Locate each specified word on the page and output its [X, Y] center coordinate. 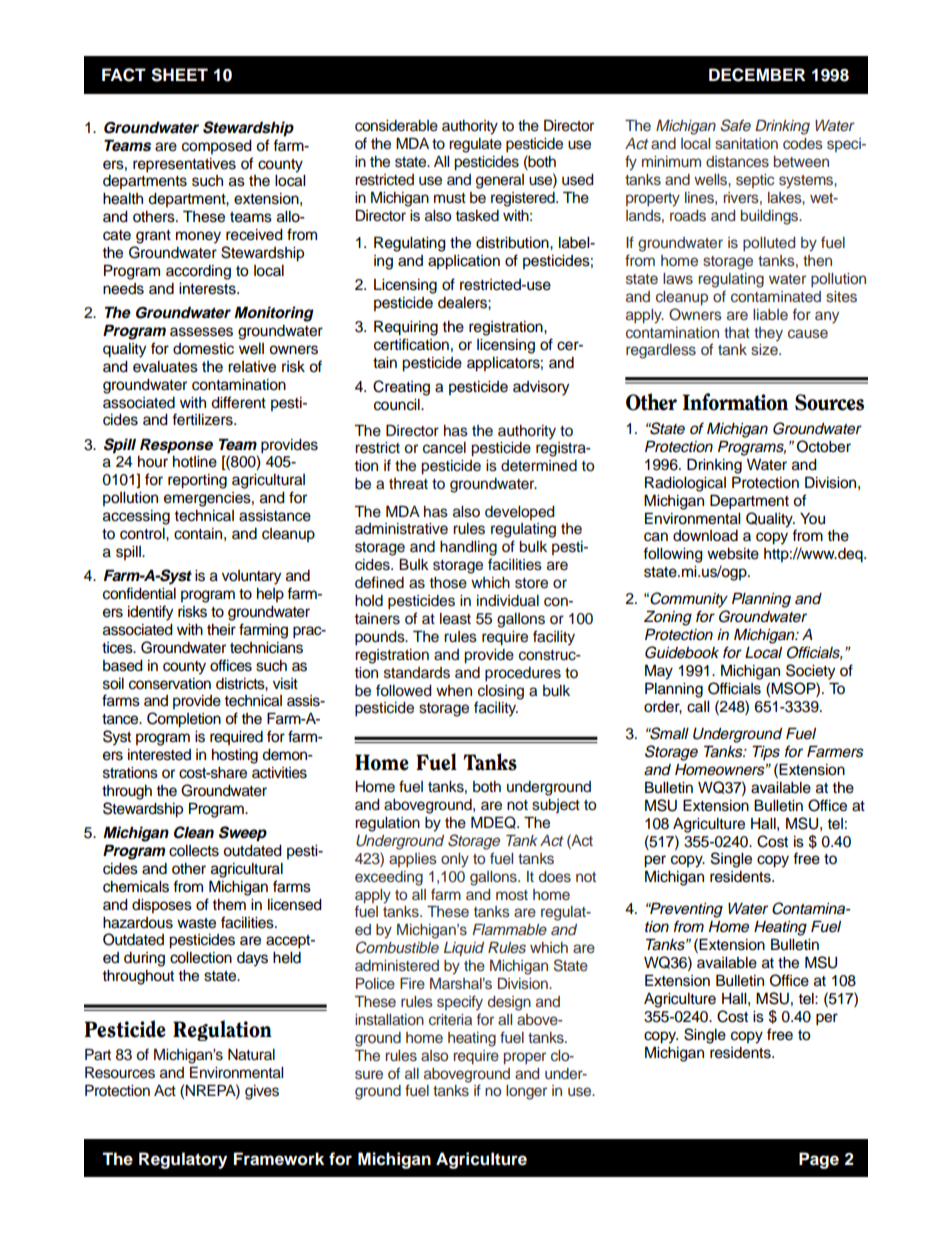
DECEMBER [757, 75]
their [221, 630]
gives [262, 1092]
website [733, 554]
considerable [396, 126]
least [455, 619]
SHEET [179, 75]
